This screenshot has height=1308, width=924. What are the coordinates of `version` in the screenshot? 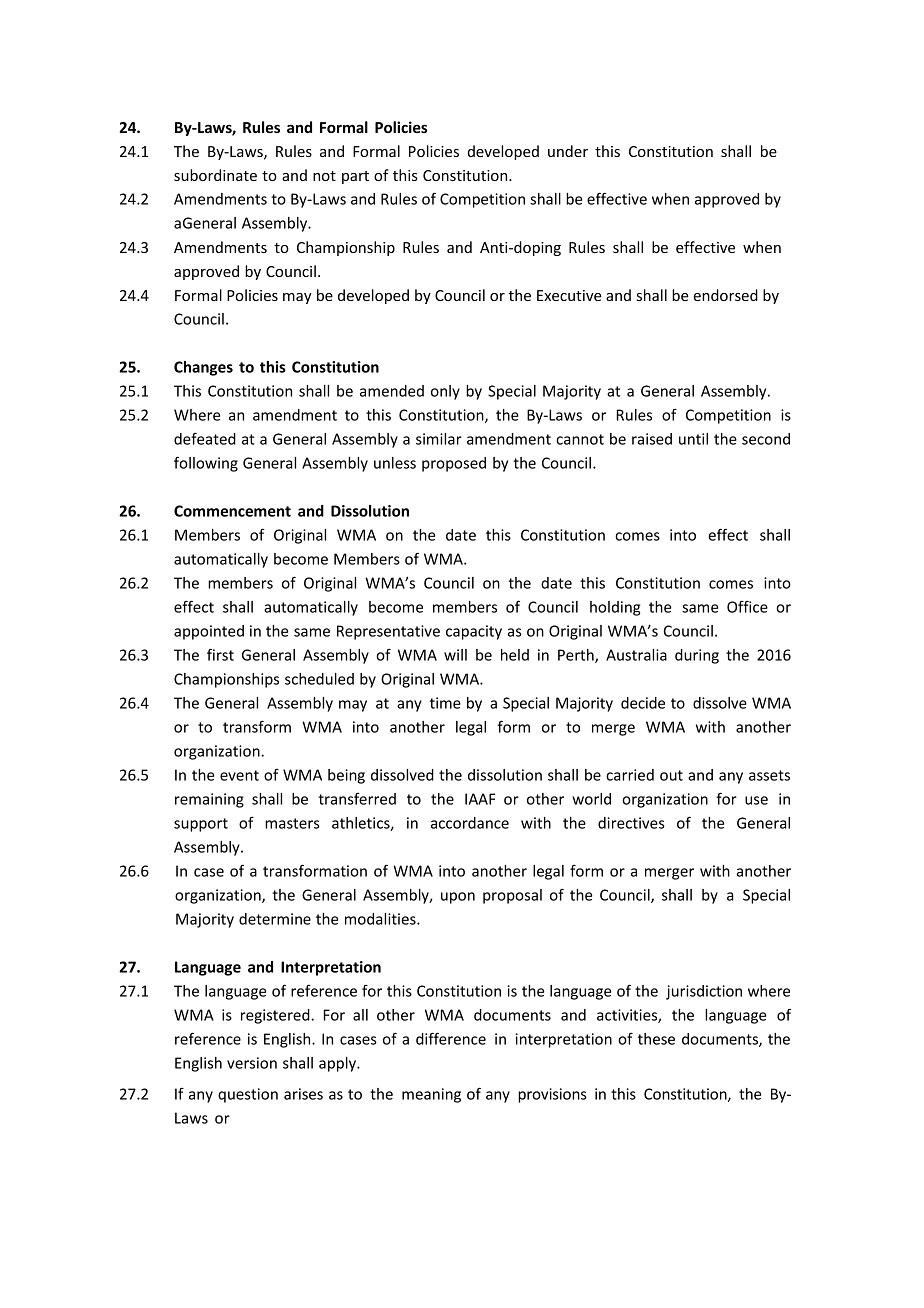 It's located at (252, 1063).
